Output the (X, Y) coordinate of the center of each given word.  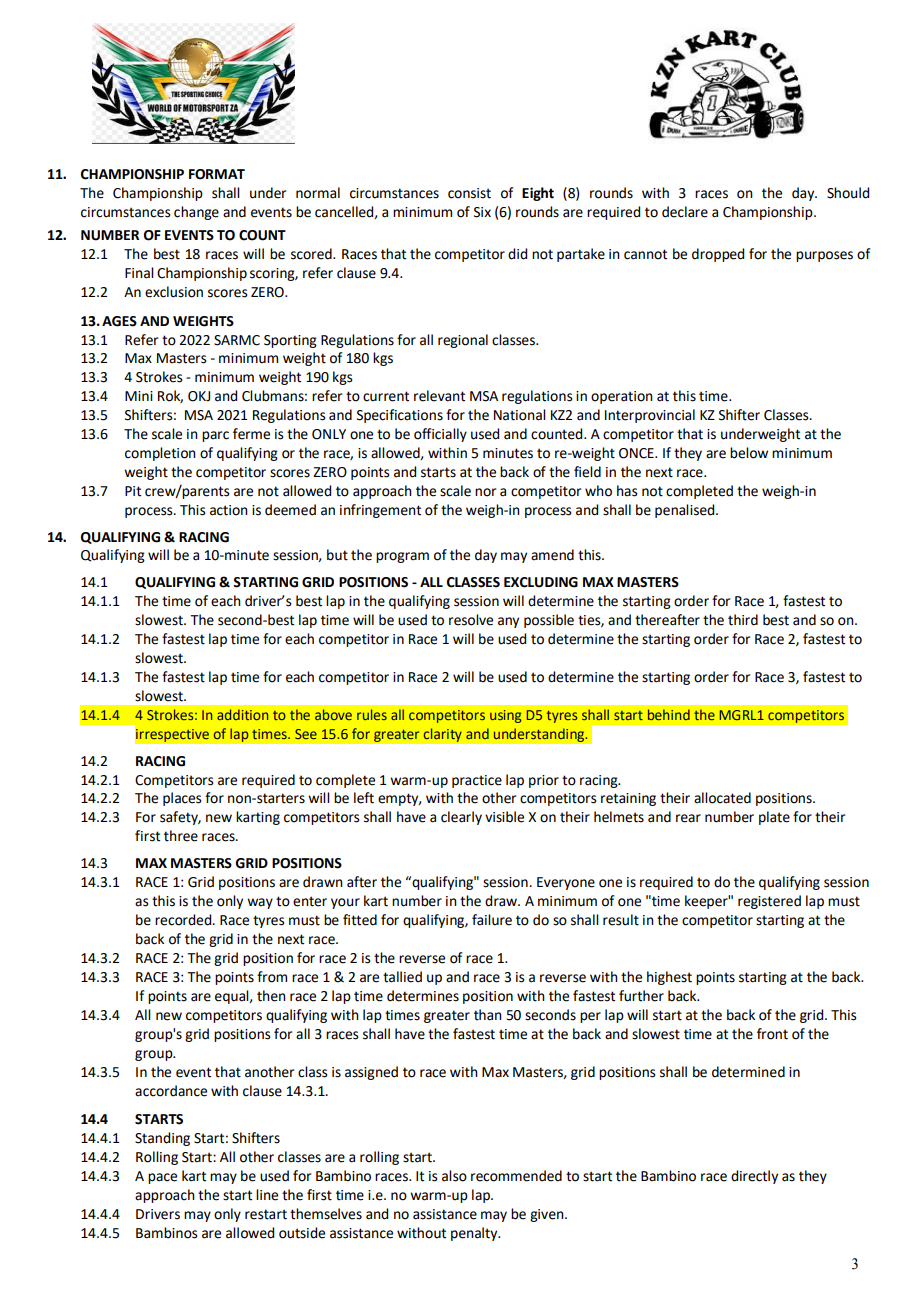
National (520, 415)
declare (685, 212)
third (743, 620)
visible (504, 817)
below (749, 453)
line (267, 1195)
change (196, 213)
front (772, 1034)
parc (215, 436)
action (229, 510)
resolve (471, 620)
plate (774, 818)
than (488, 1015)
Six (482, 212)
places (182, 799)
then (271, 996)
